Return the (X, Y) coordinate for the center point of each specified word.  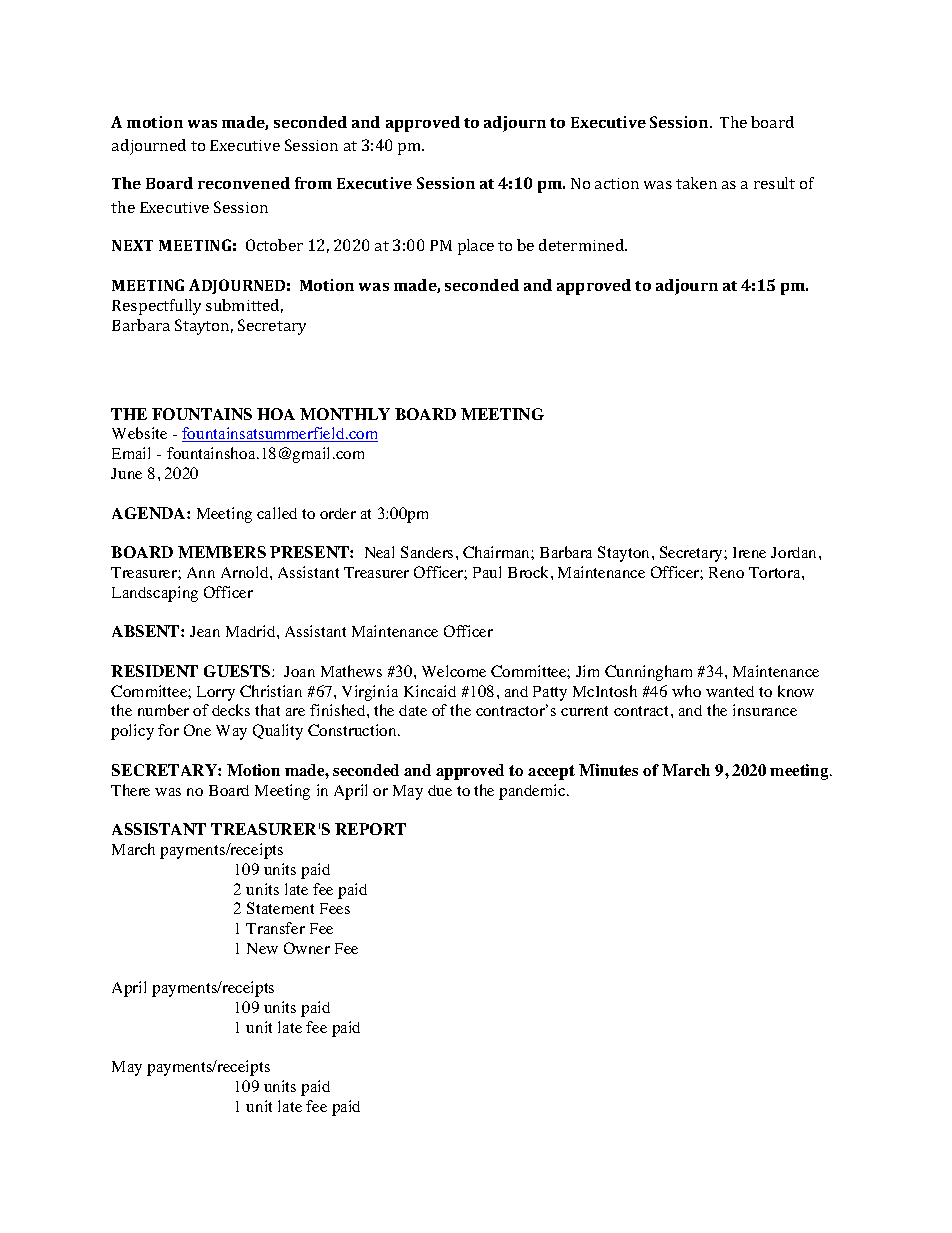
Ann (201, 572)
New (262, 948)
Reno (726, 572)
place (476, 247)
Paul (487, 572)
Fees (335, 908)
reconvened (244, 183)
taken (696, 183)
